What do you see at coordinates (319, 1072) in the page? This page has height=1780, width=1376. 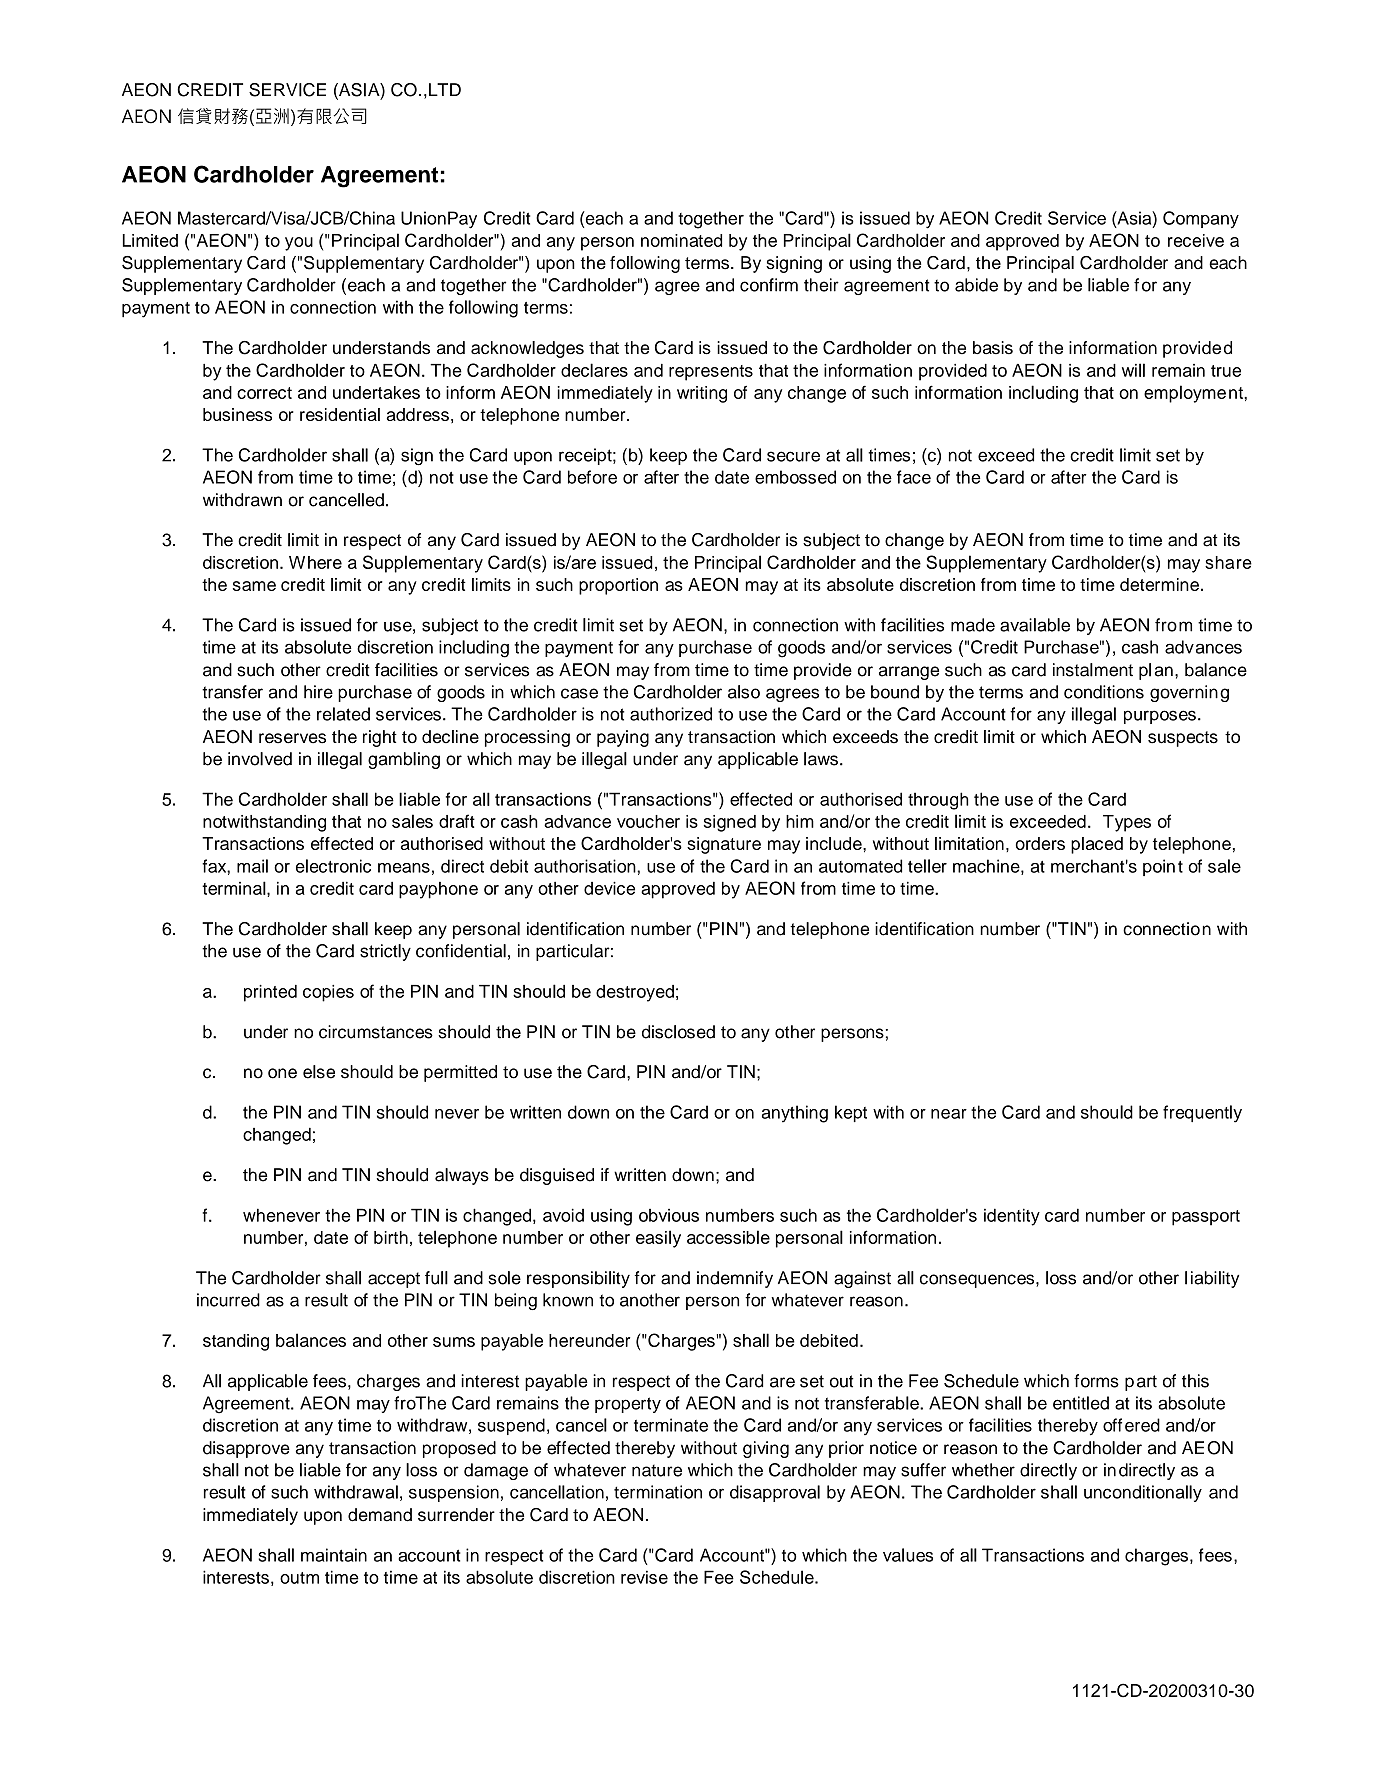 I see `else` at bounding box center [319, 1072].
